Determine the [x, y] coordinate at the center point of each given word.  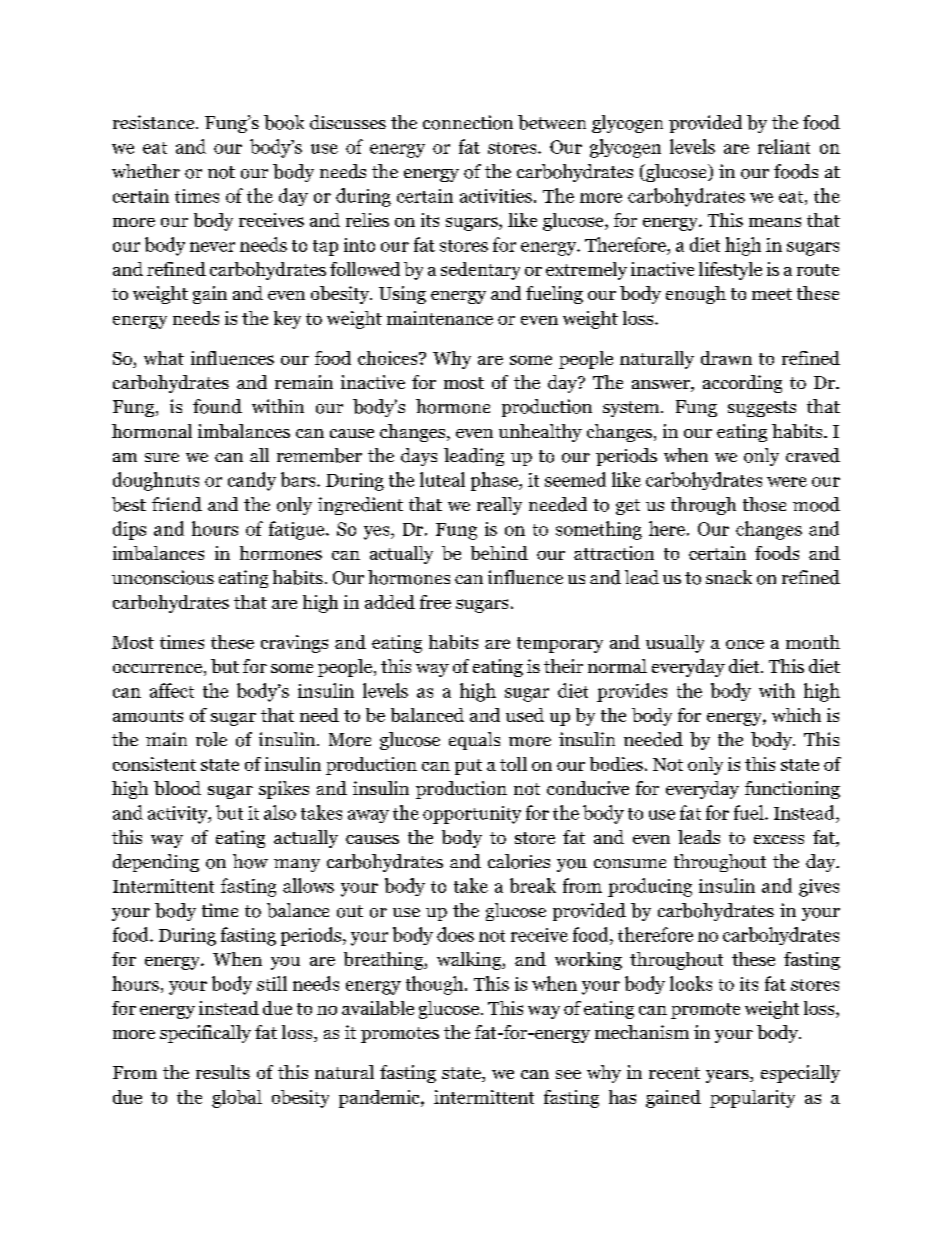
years [728, 1076]
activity [179, 815]
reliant [784, 146]
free [435, 602]
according [742, 384]
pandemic [380, 1099]
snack [729, 577]
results [223, 1072]
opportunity [472, 815]
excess [779, 839]
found [217, 406]
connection [468, 122]
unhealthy [540, 433]
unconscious [163, 577]
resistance [155, 122]
